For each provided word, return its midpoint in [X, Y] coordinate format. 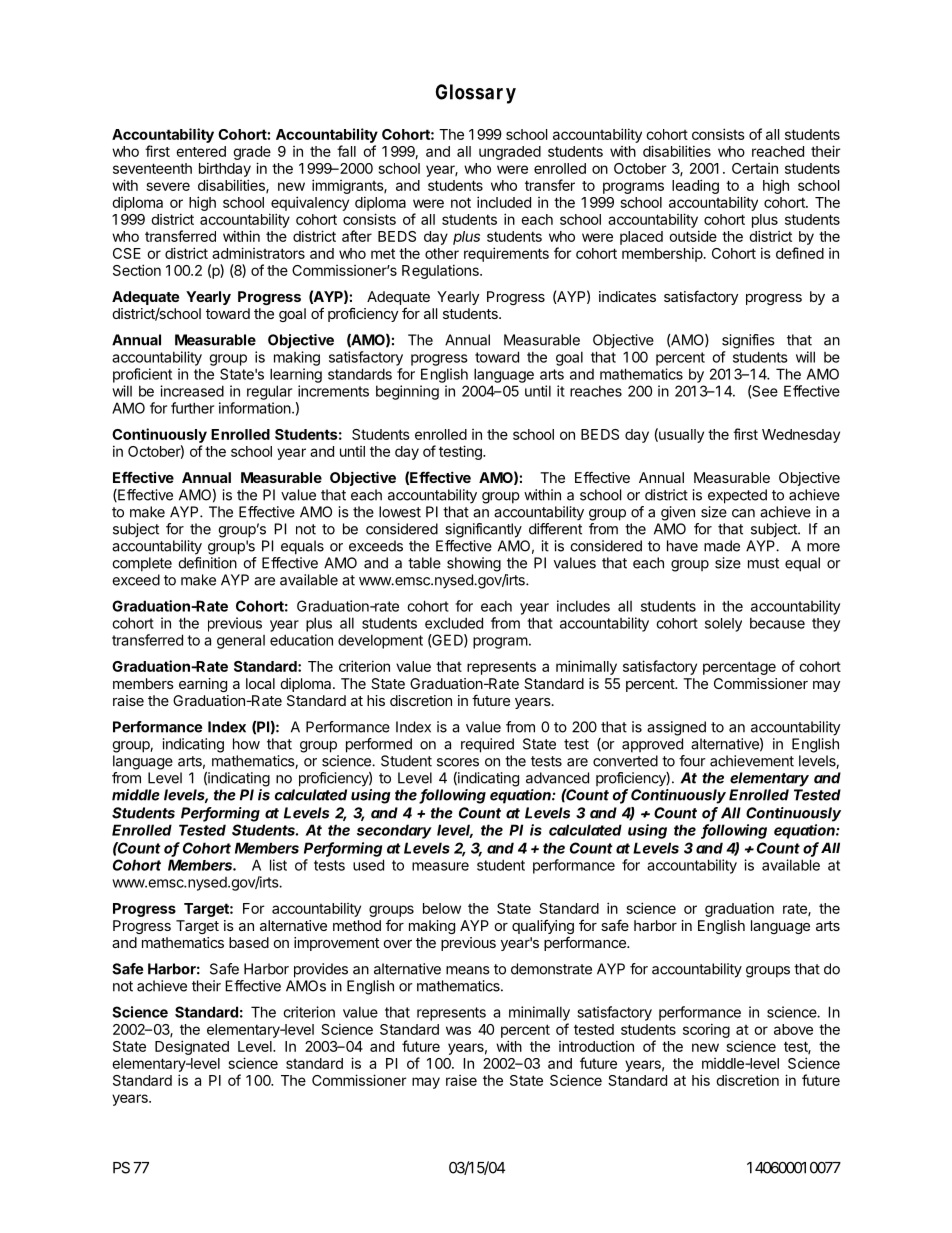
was [458, 1030]
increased [192, 391]
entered [201, 151]
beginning [407, 392]
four [692, 761]
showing [474, 564]
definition [207, 563]
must [763, 563]
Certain [755, 168]
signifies [748, 341]
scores [458, 762]
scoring [706, 1030]
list [278, 865]
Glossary [476, 94]
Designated [192, 1047]
